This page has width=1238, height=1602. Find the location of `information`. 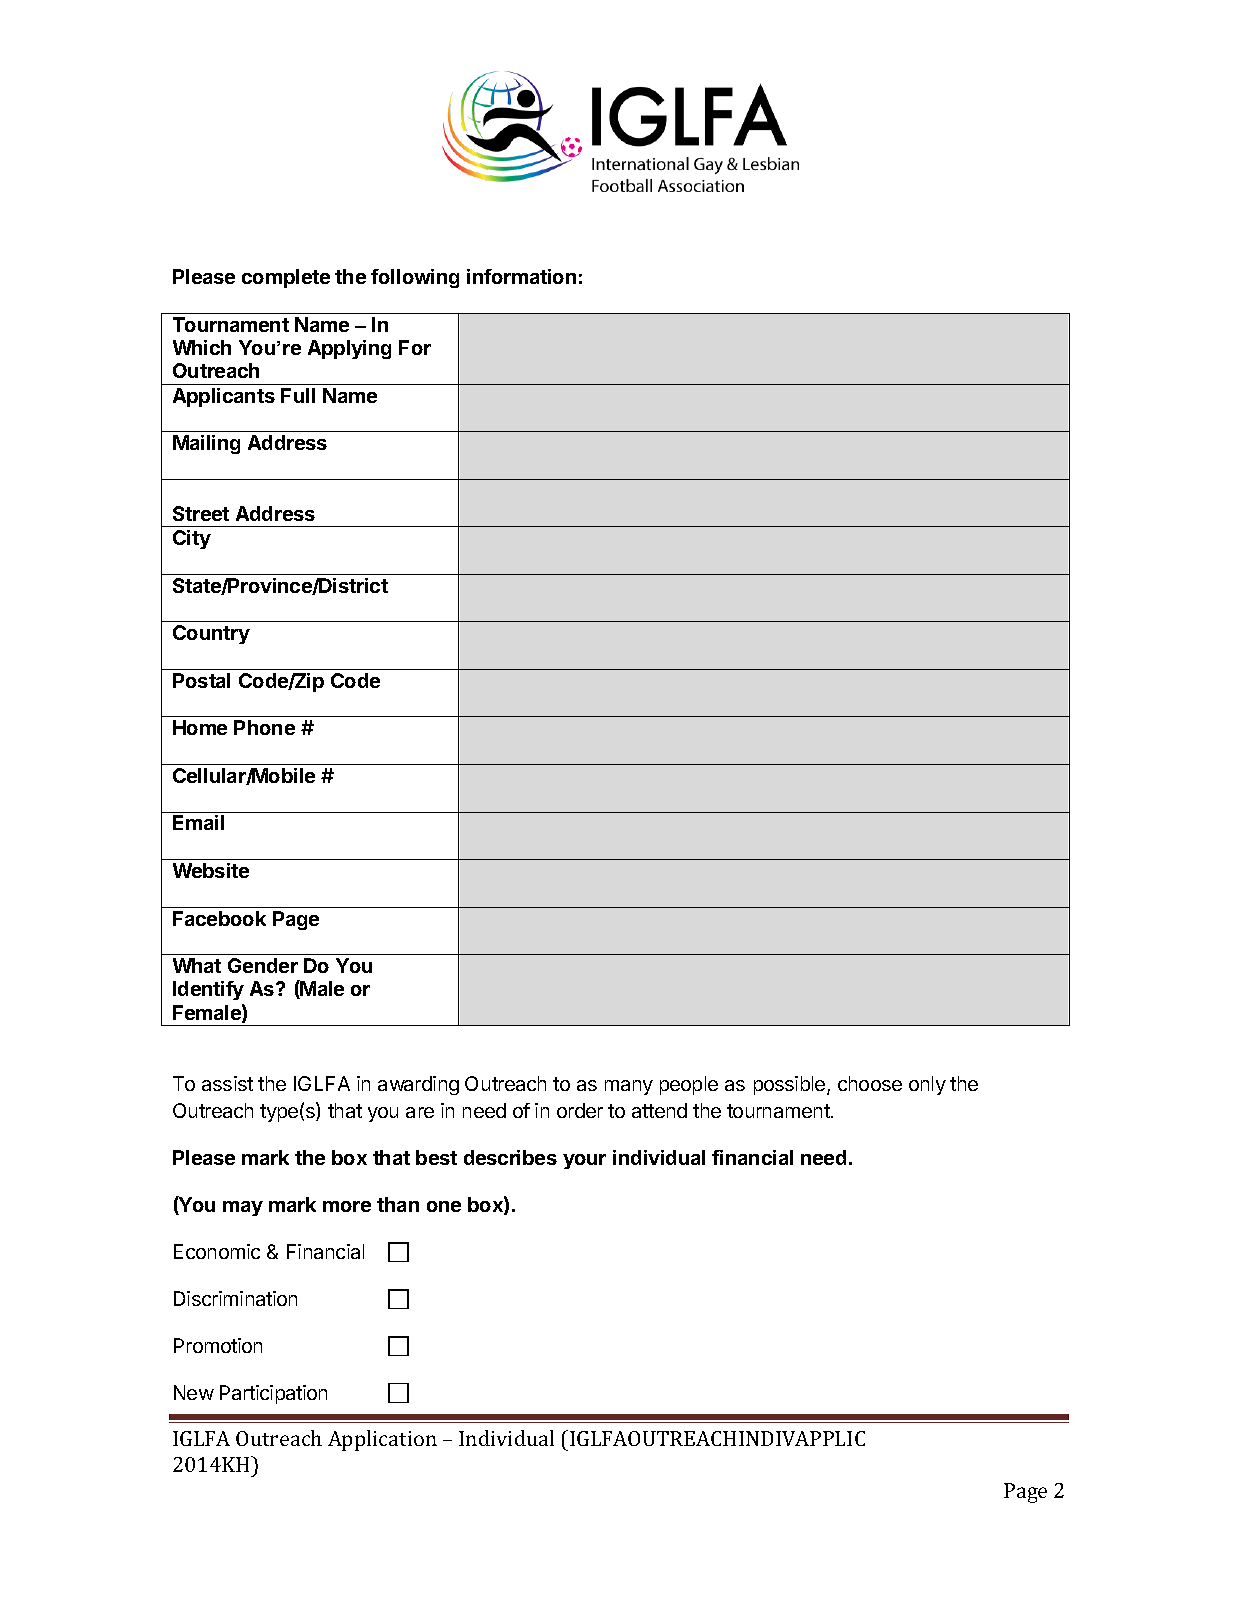

information is located at coordinates (521, 276).
